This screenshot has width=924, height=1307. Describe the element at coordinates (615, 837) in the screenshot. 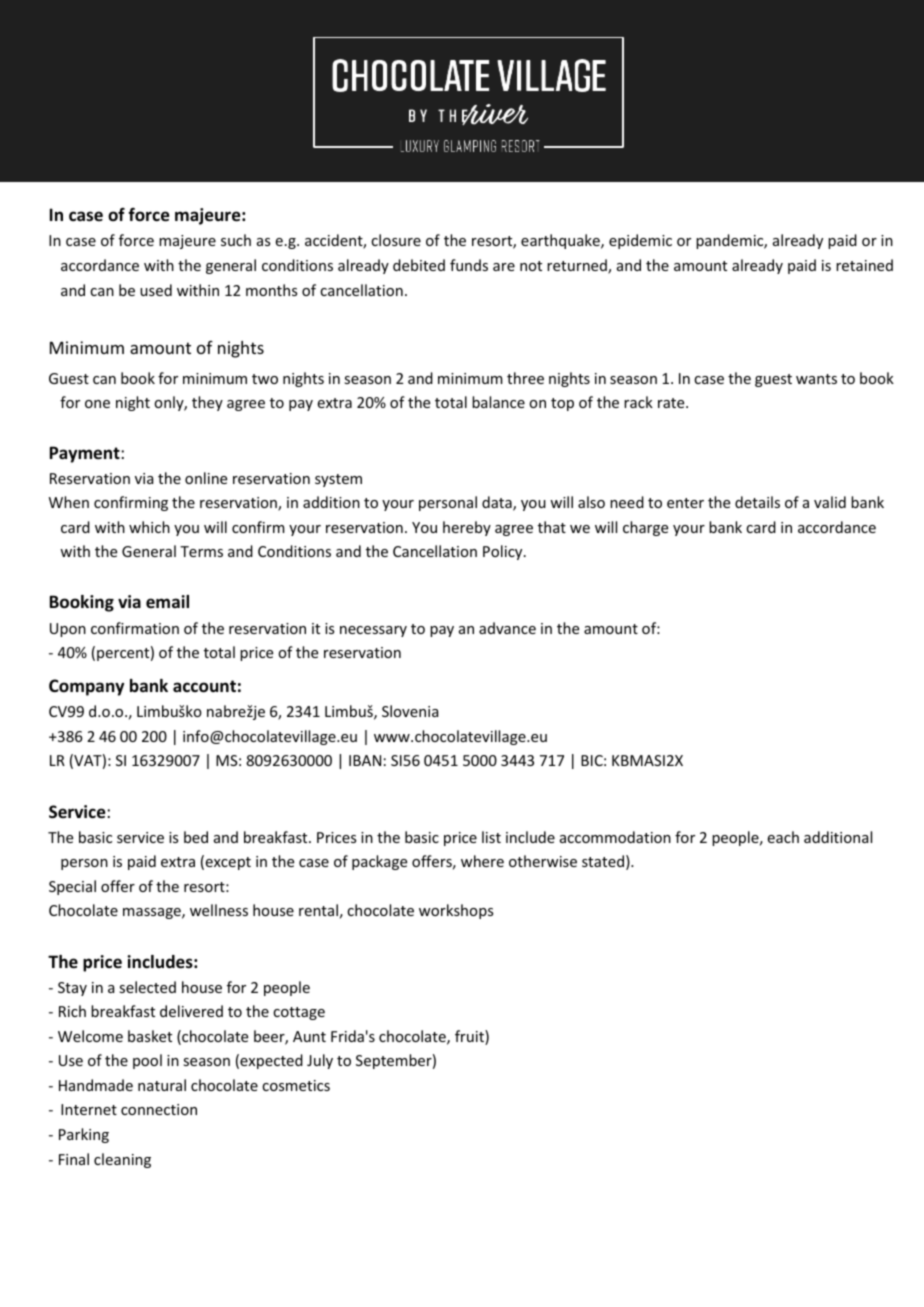

I see `accommodation` at that location.
